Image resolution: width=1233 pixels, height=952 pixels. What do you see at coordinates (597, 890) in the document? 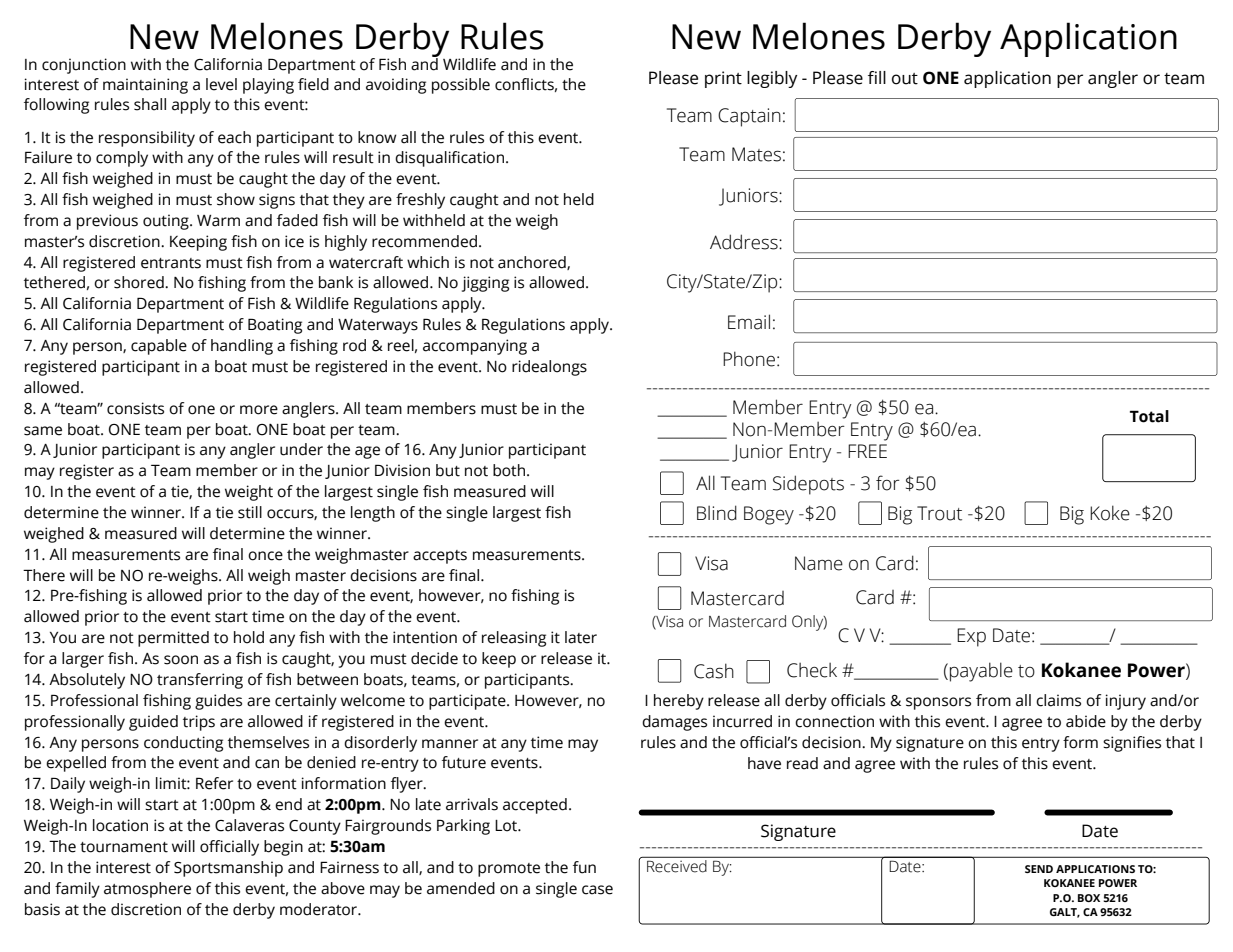
I see `case` at bounding box center [597, 890].
